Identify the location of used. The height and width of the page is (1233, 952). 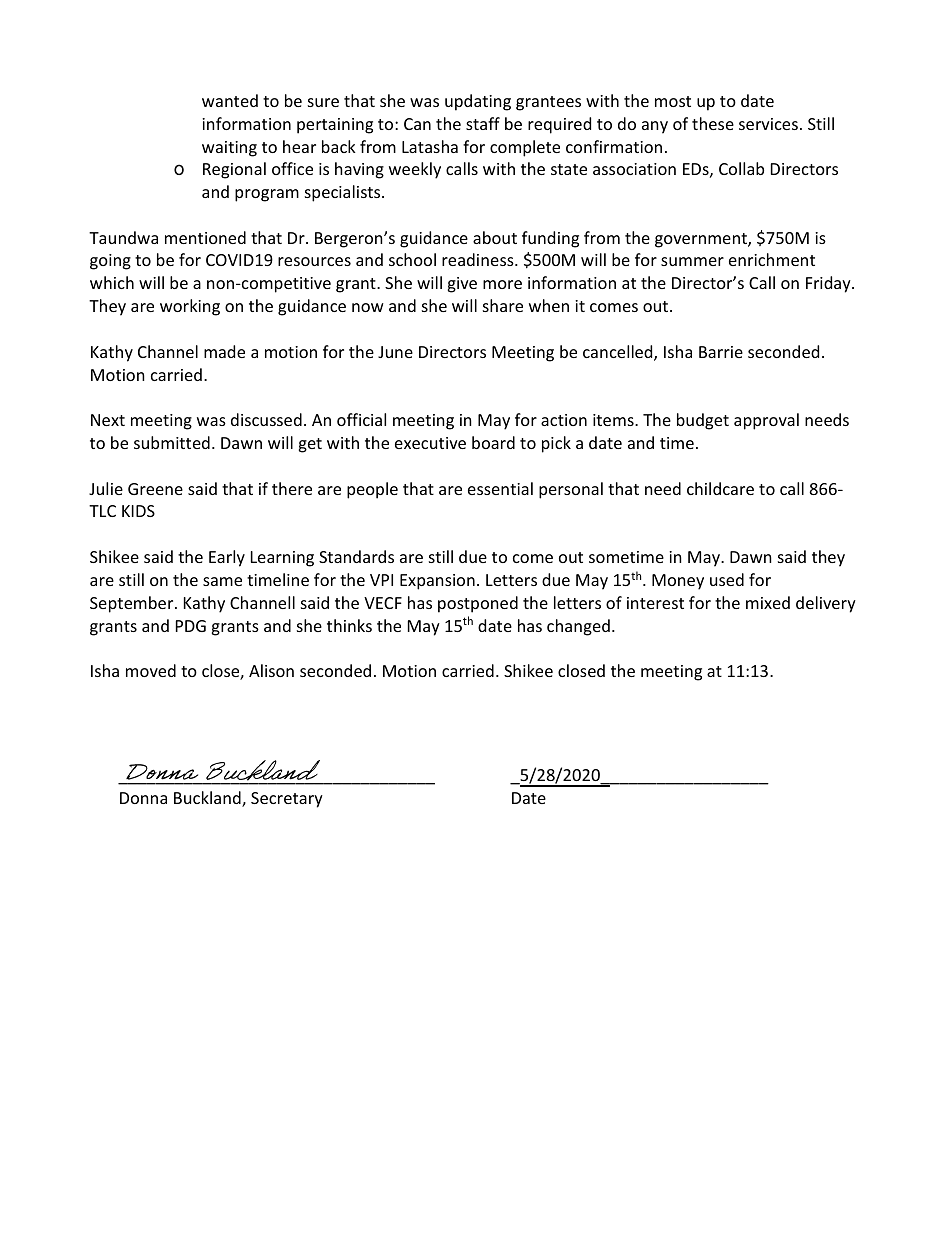
(727, 579).
